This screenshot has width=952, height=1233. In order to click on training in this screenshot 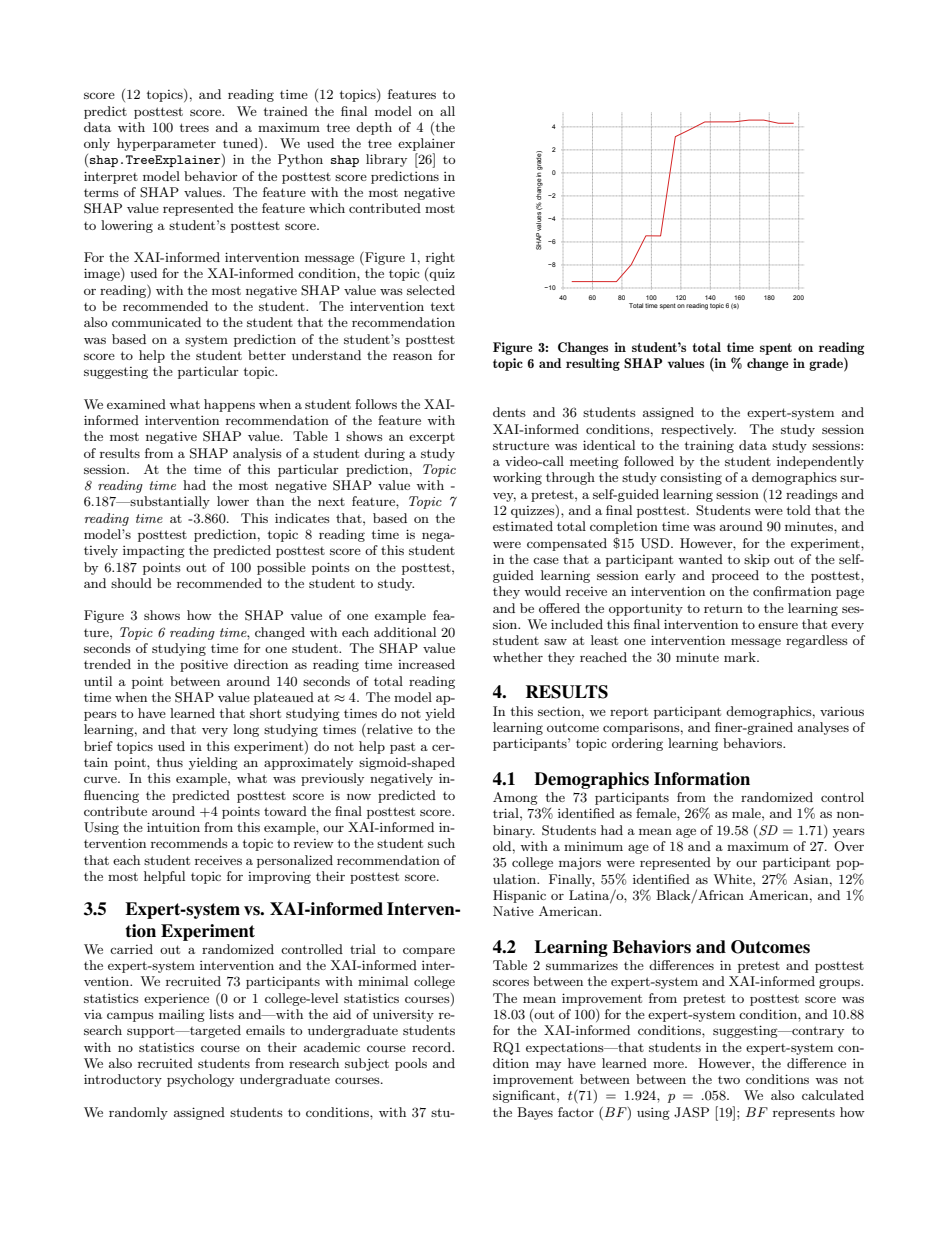, I will do `click(709, 446)`.
